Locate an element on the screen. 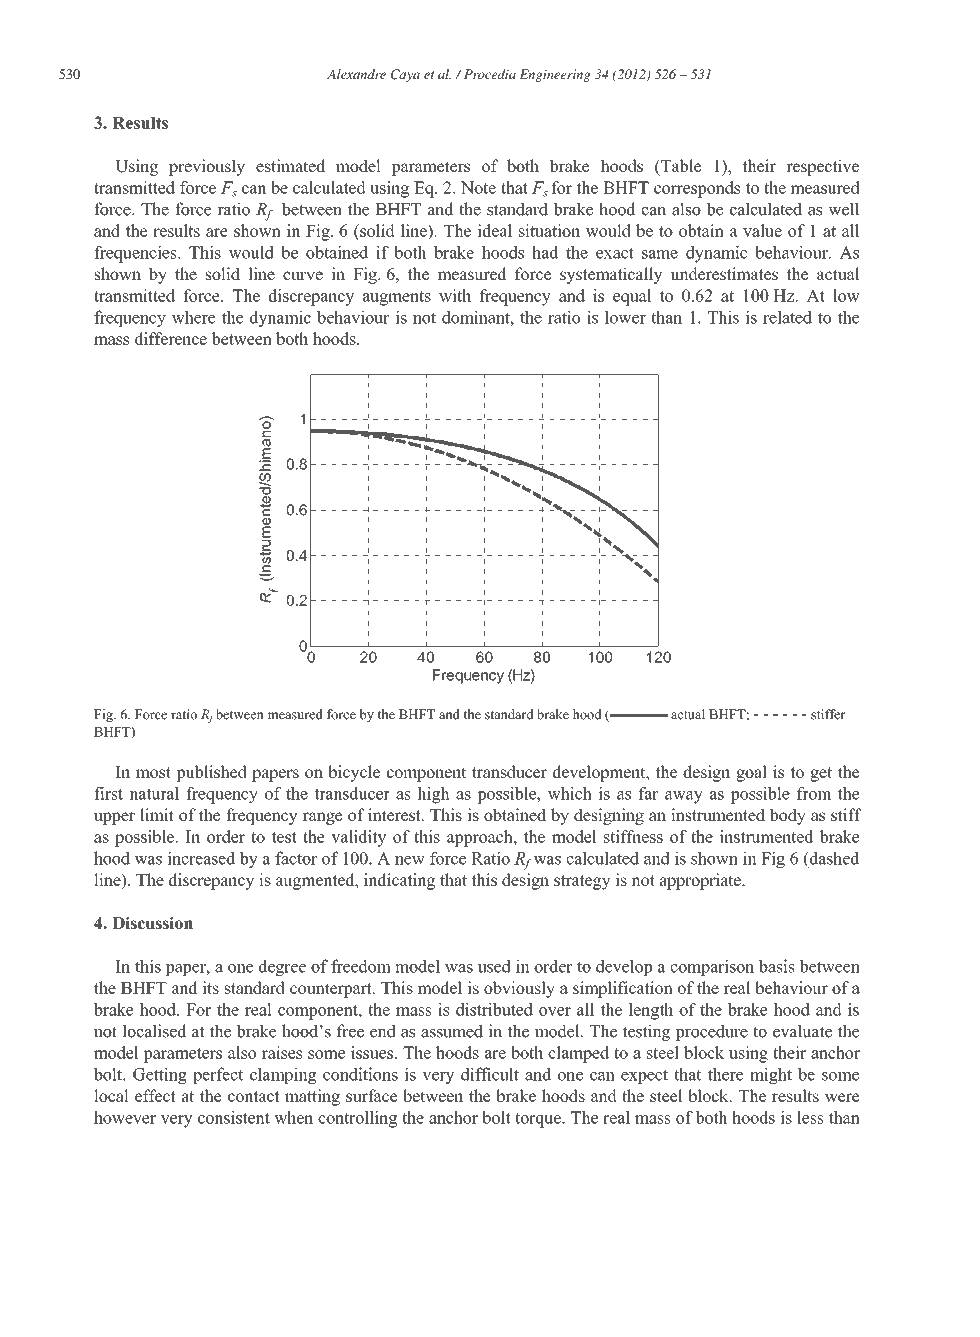 Image resolution: width=980 pixels, height=1337 pixels. high is located at coordinates (433, 795).
